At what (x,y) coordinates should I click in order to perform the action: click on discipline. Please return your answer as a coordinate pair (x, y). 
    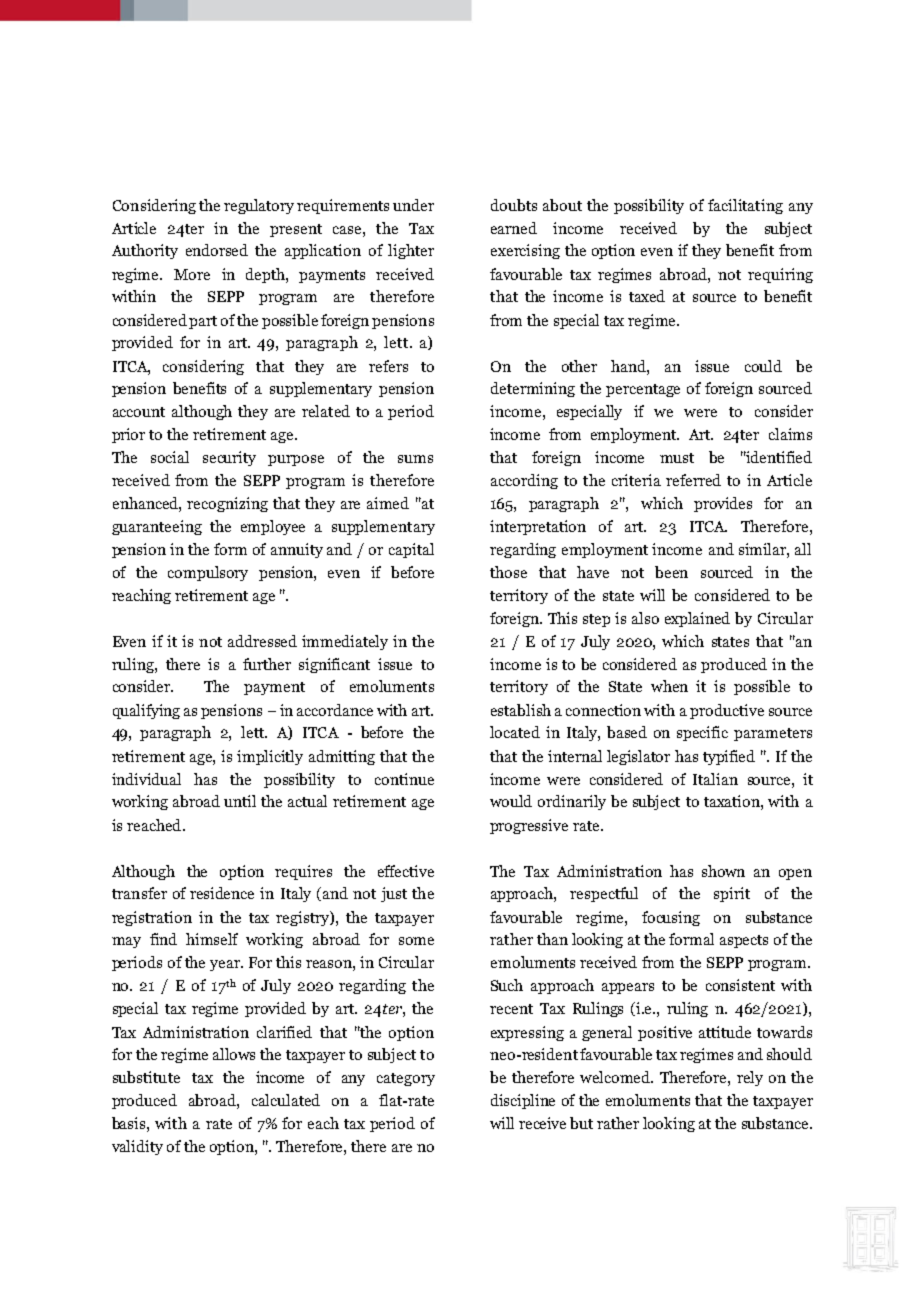
    Looking at the image, I should click on (523, 1101).
